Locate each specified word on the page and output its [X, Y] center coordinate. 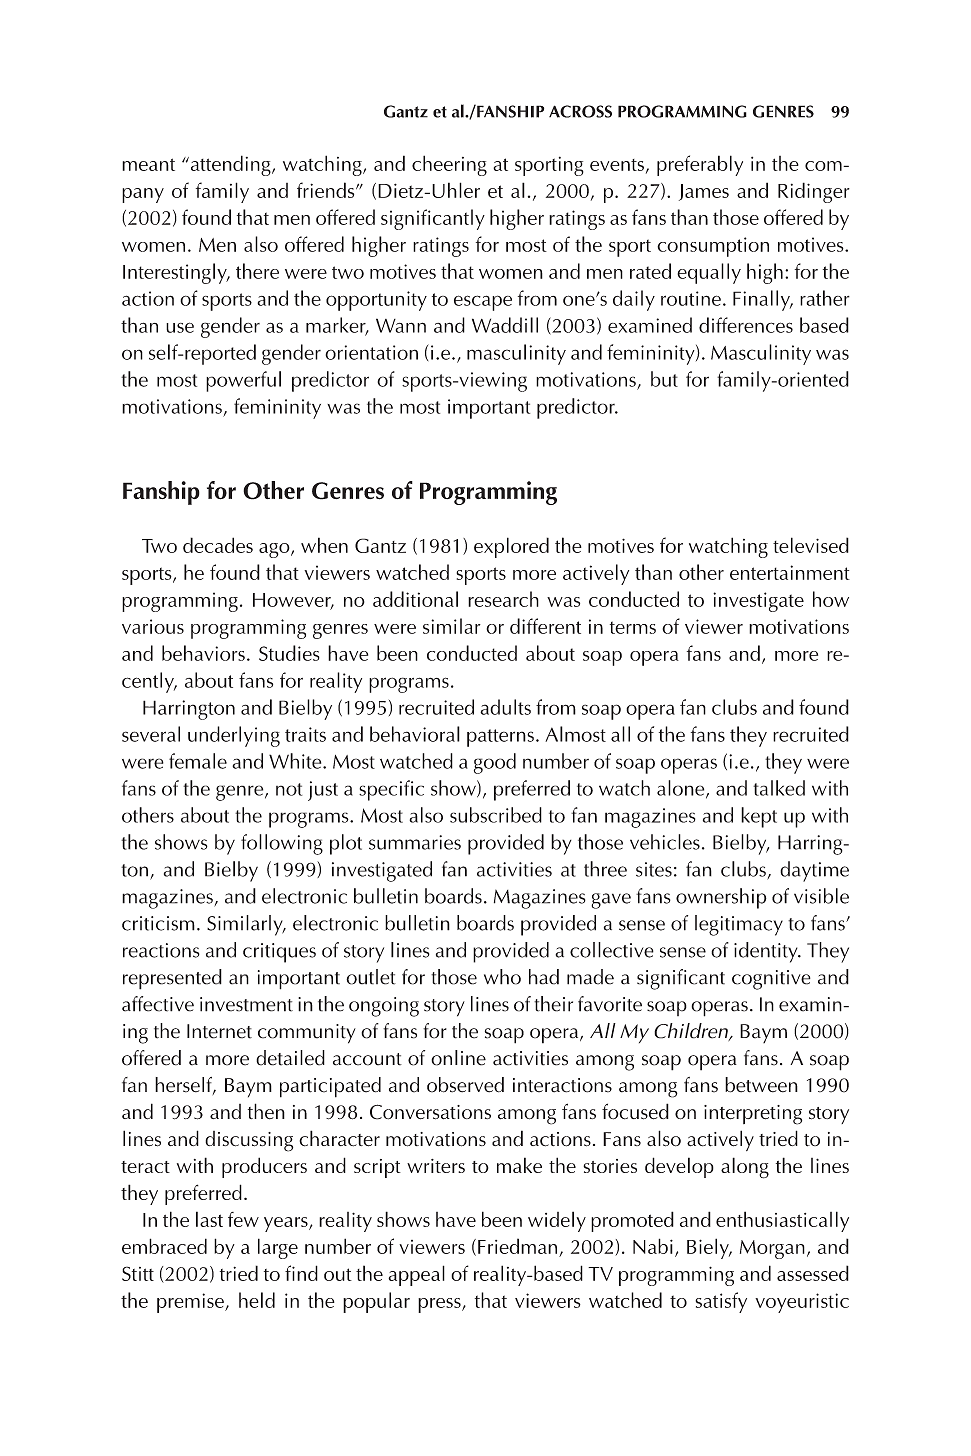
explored [511, 547]
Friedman [517, 1246]
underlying [234, 736]
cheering [449, 165]
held [257, 1300]
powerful [243, 381]
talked [779, 788]
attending [230, 165]
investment [246, 1004]
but [664, 379]
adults [505, 707]
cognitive [771, 980]
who [502, 977]
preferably [700, 165]
